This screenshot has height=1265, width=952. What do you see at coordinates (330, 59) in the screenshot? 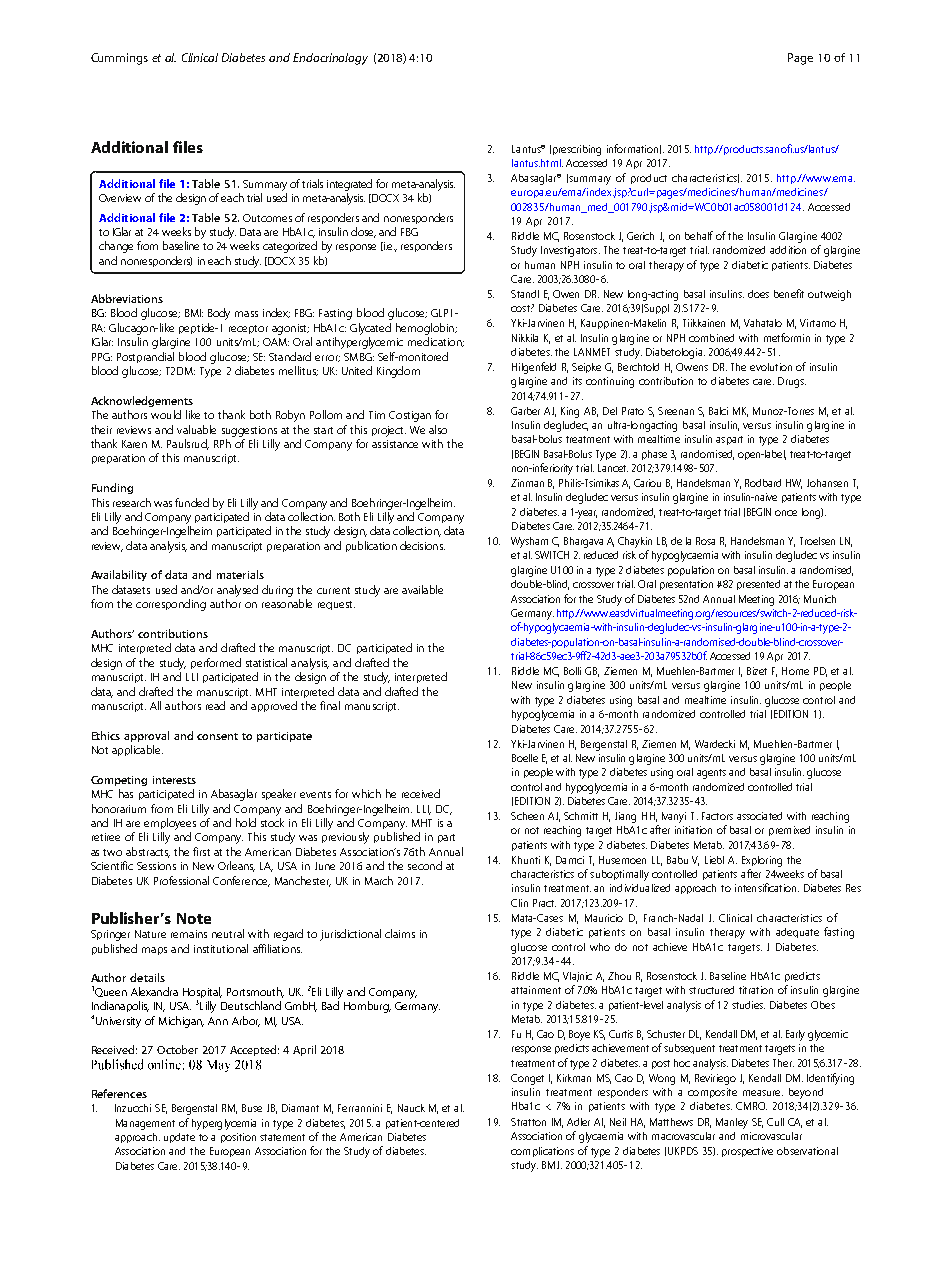
I see `Endocrinology` at bounding box center [330, 59].
